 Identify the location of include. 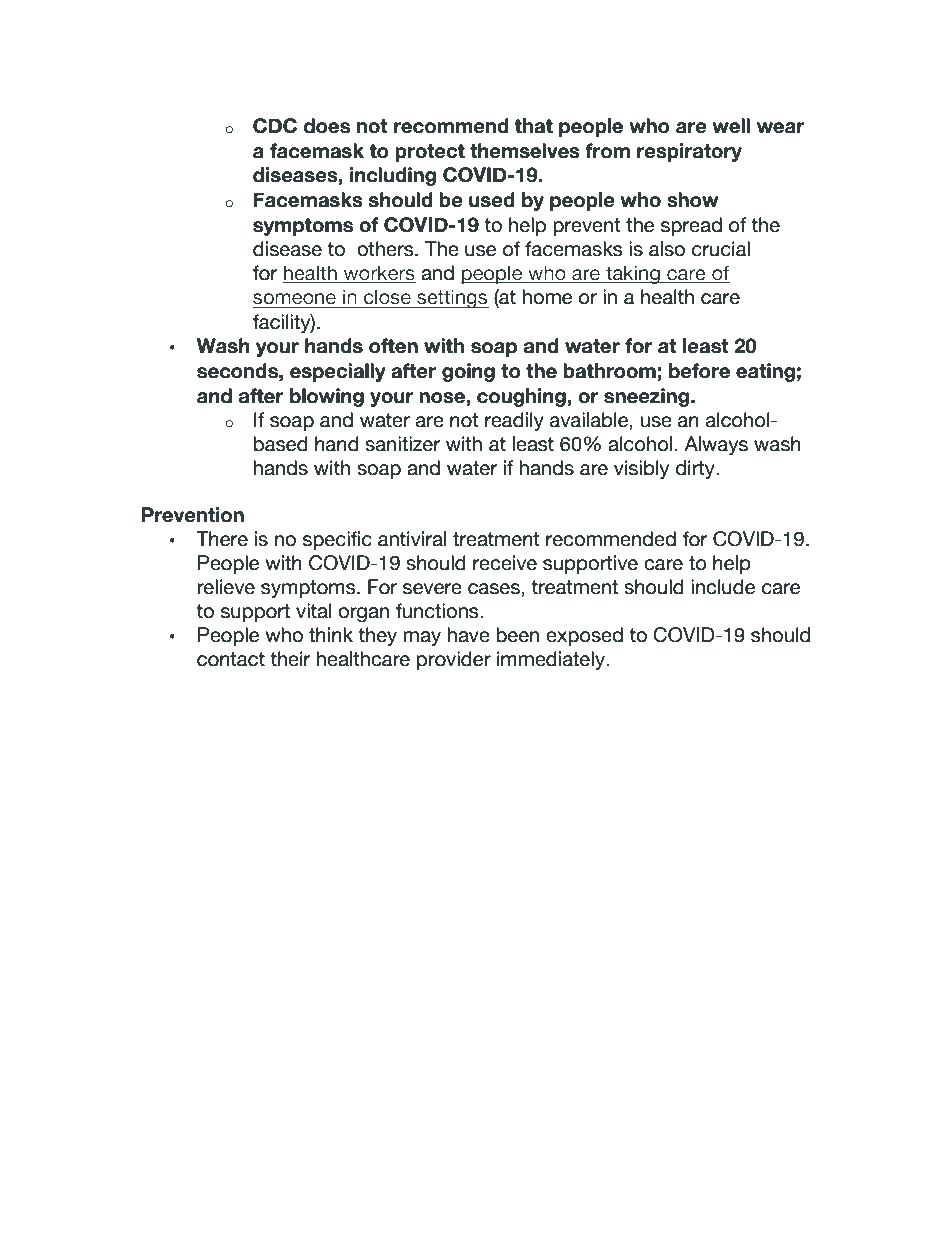
(723, 587).
